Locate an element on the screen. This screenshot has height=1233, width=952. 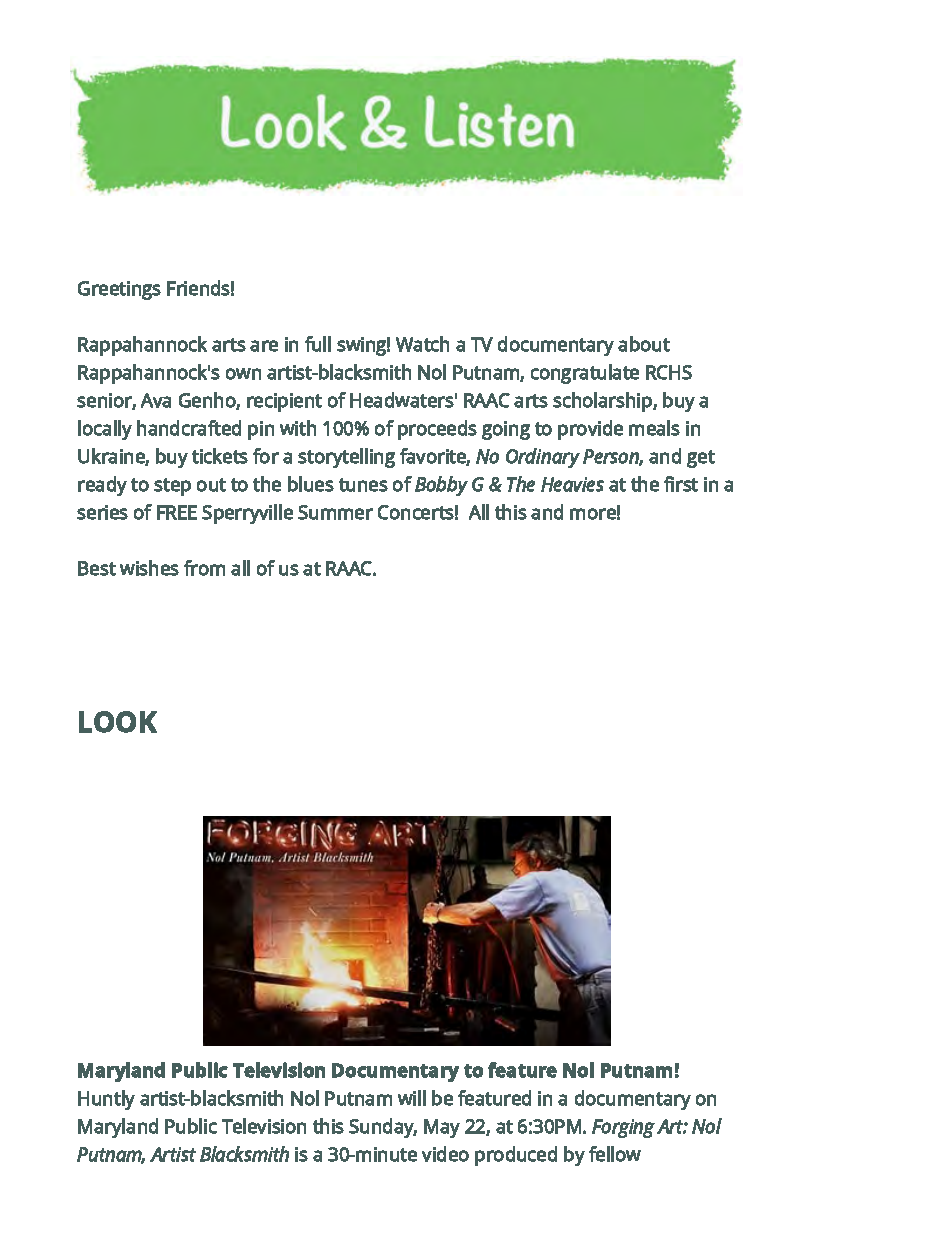
will is located at coordinates (412, 1098).
